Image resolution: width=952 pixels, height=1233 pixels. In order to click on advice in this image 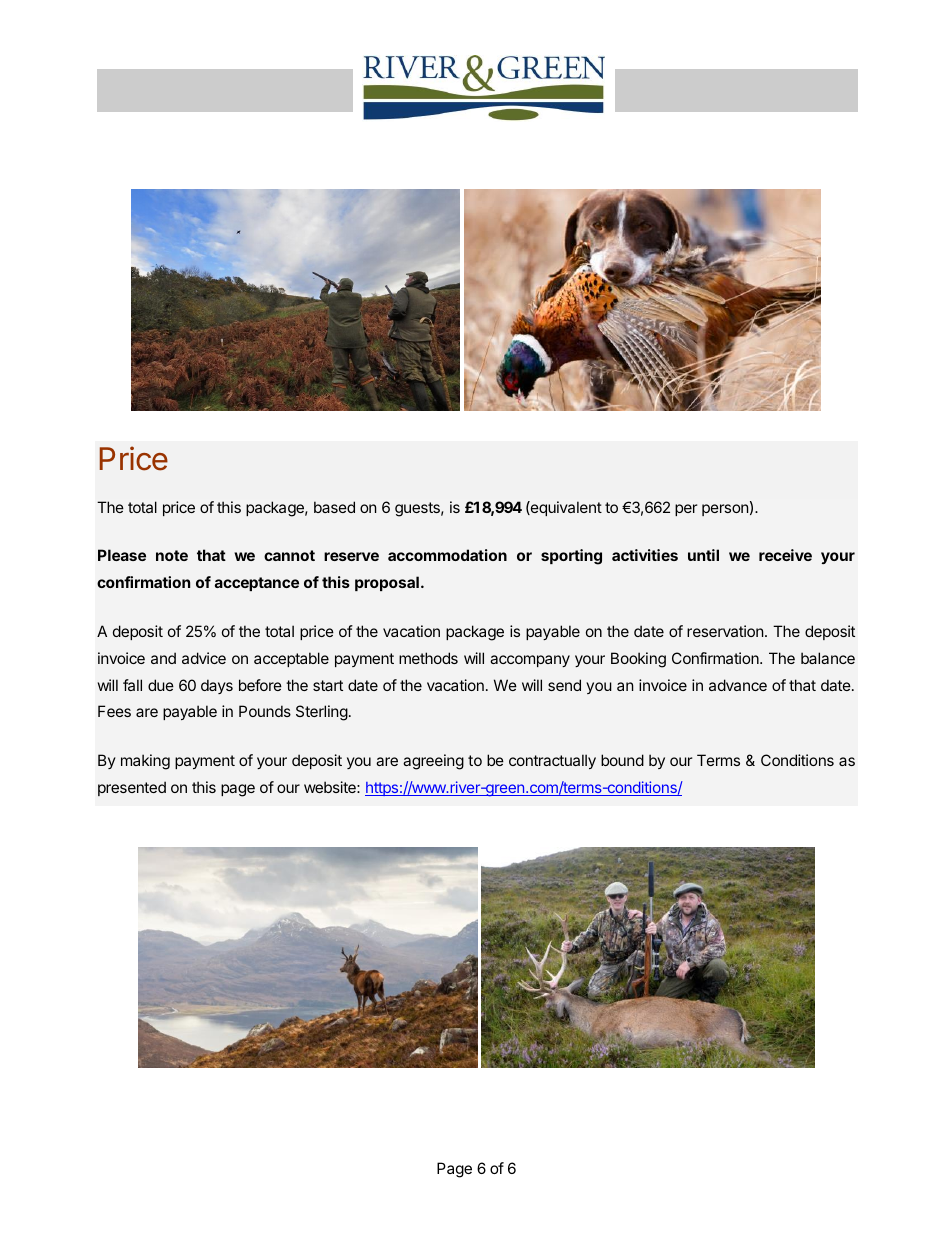, I will do `click(204, 658)`.
